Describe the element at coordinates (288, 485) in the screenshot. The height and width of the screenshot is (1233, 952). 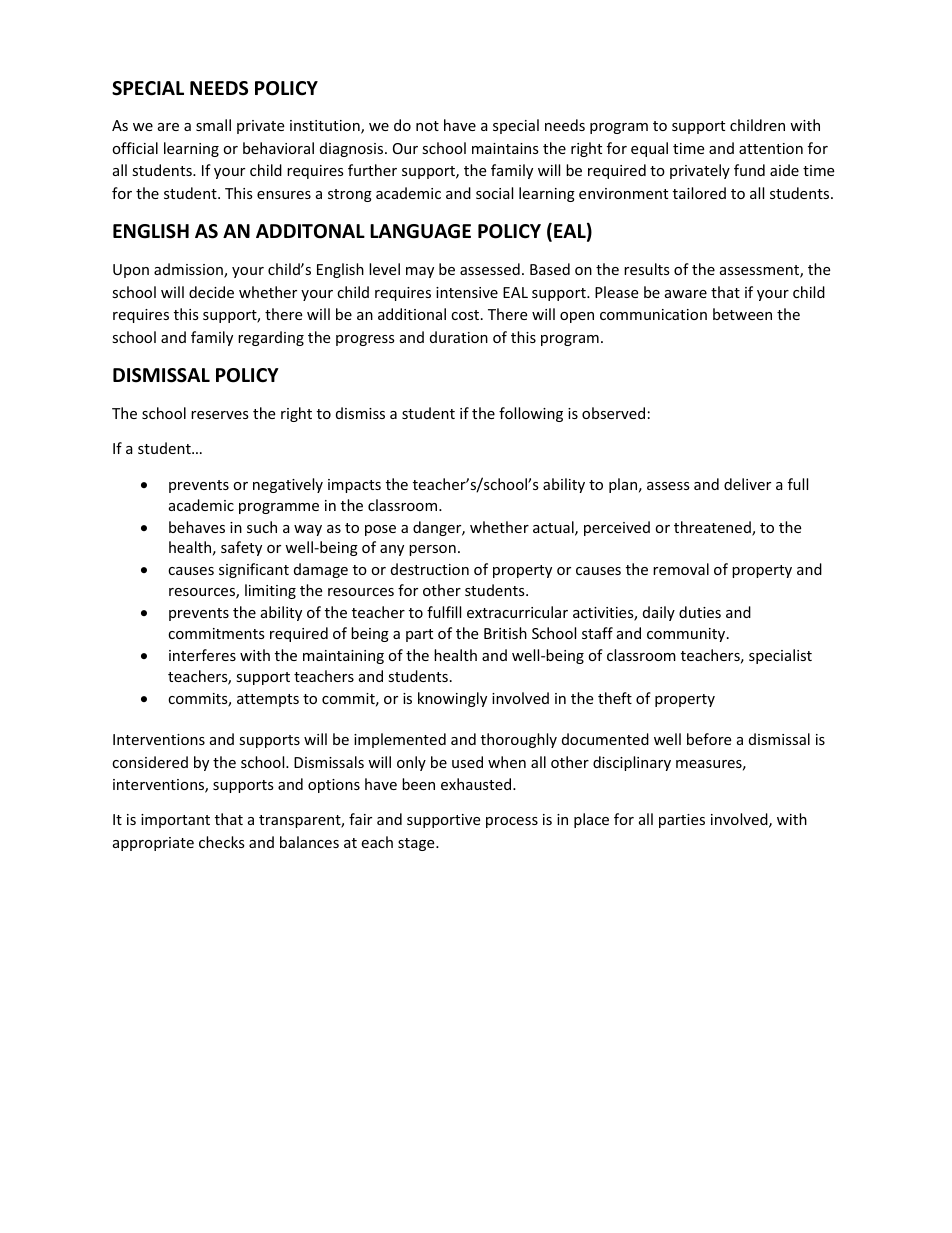
I see `negatively` at that location.
